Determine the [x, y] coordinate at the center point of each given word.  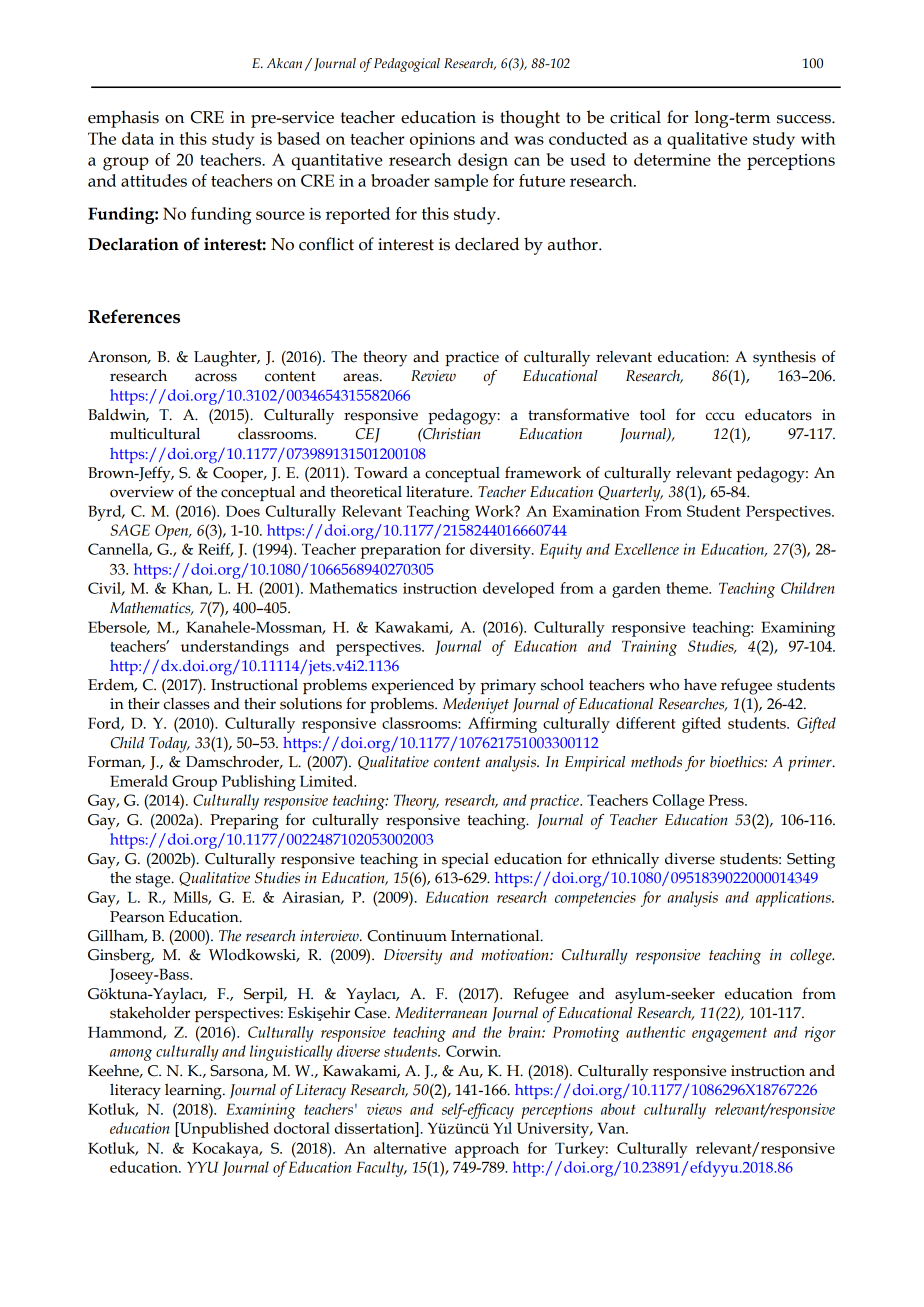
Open [173, 532]
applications [794, 899]
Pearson [137, 917]
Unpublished [223, 1130]
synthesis [784, 358]
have [700, 684]
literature [438, 491]
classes [187, 704]
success [805, 119]
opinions [442, 141]
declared [487, 244]
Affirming [502, 725]
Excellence [646, 549]
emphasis [123, 119]
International [496, 936]
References [134, 316]
